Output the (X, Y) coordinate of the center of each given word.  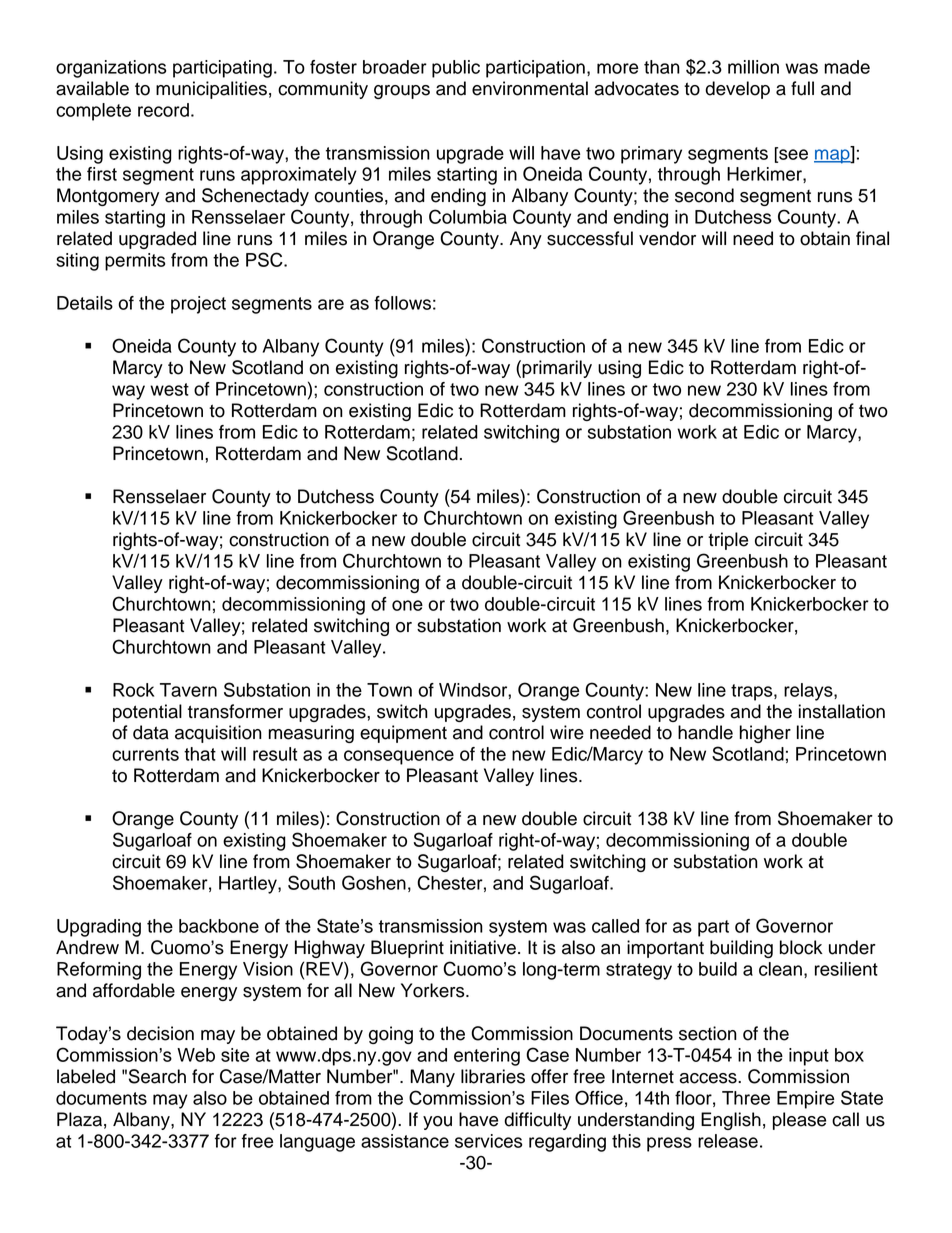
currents (145, 754)
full (802, 88)
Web (196, 1055)
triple (728, 541)
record (163, 110)
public (456, 69)
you (437, 1123)
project (198, 305)
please (799, 1121)
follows (402, 303)
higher (765, 734)
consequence (399, 757)
